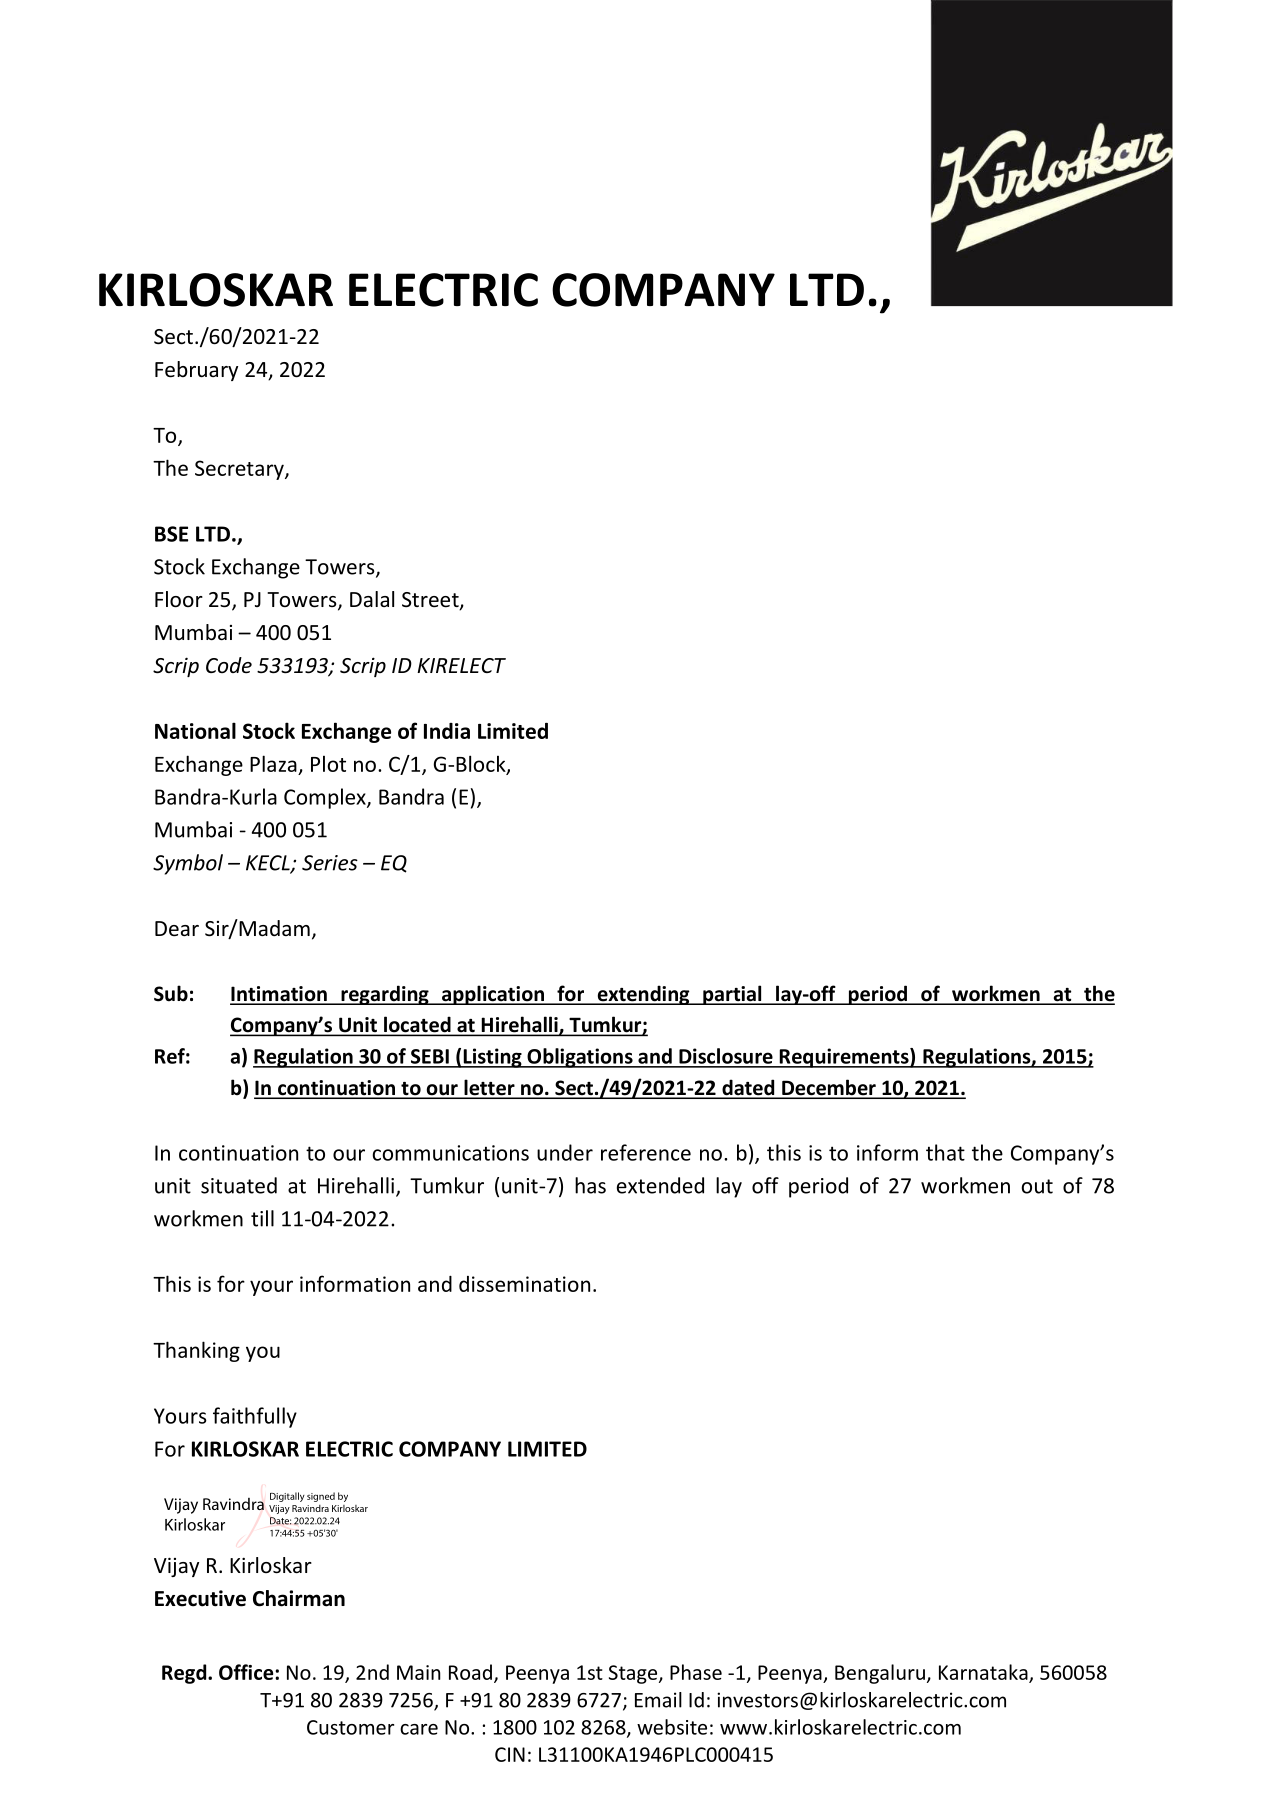  I want to click on Karnataka, so click(984, 1673).
